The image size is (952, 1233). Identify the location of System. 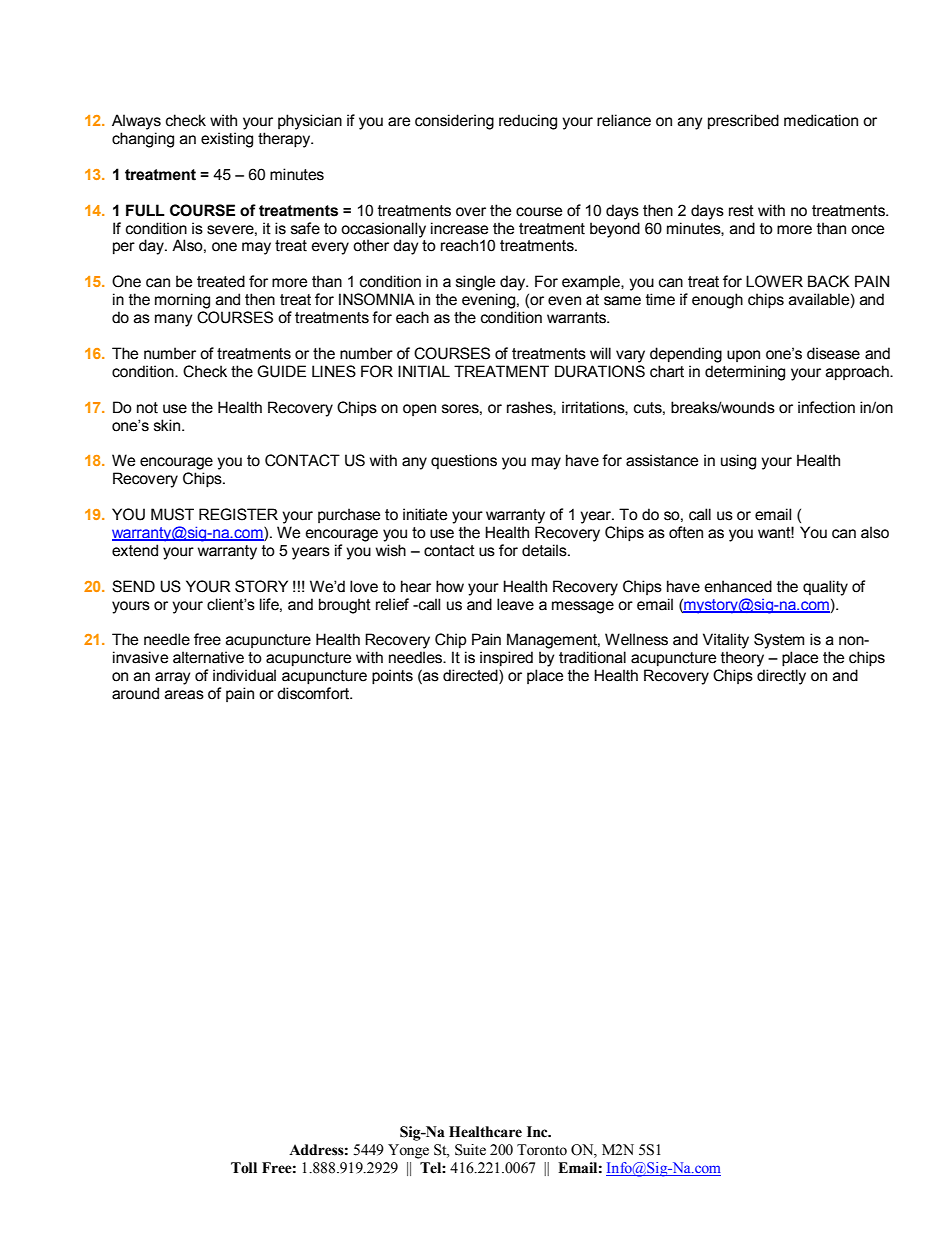
(779, 641).
